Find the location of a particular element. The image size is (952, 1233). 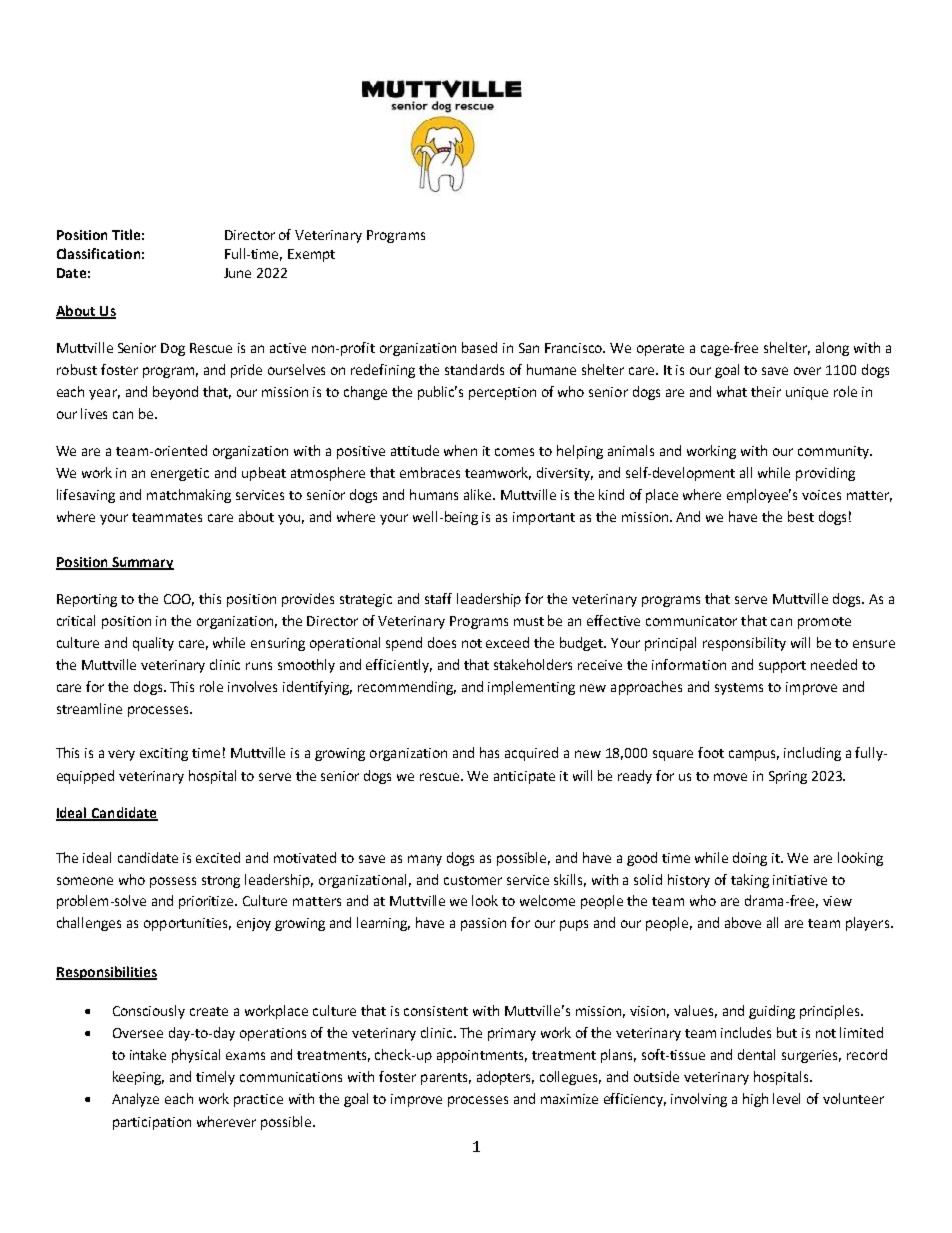

June is located at coordinates (237, 273).
